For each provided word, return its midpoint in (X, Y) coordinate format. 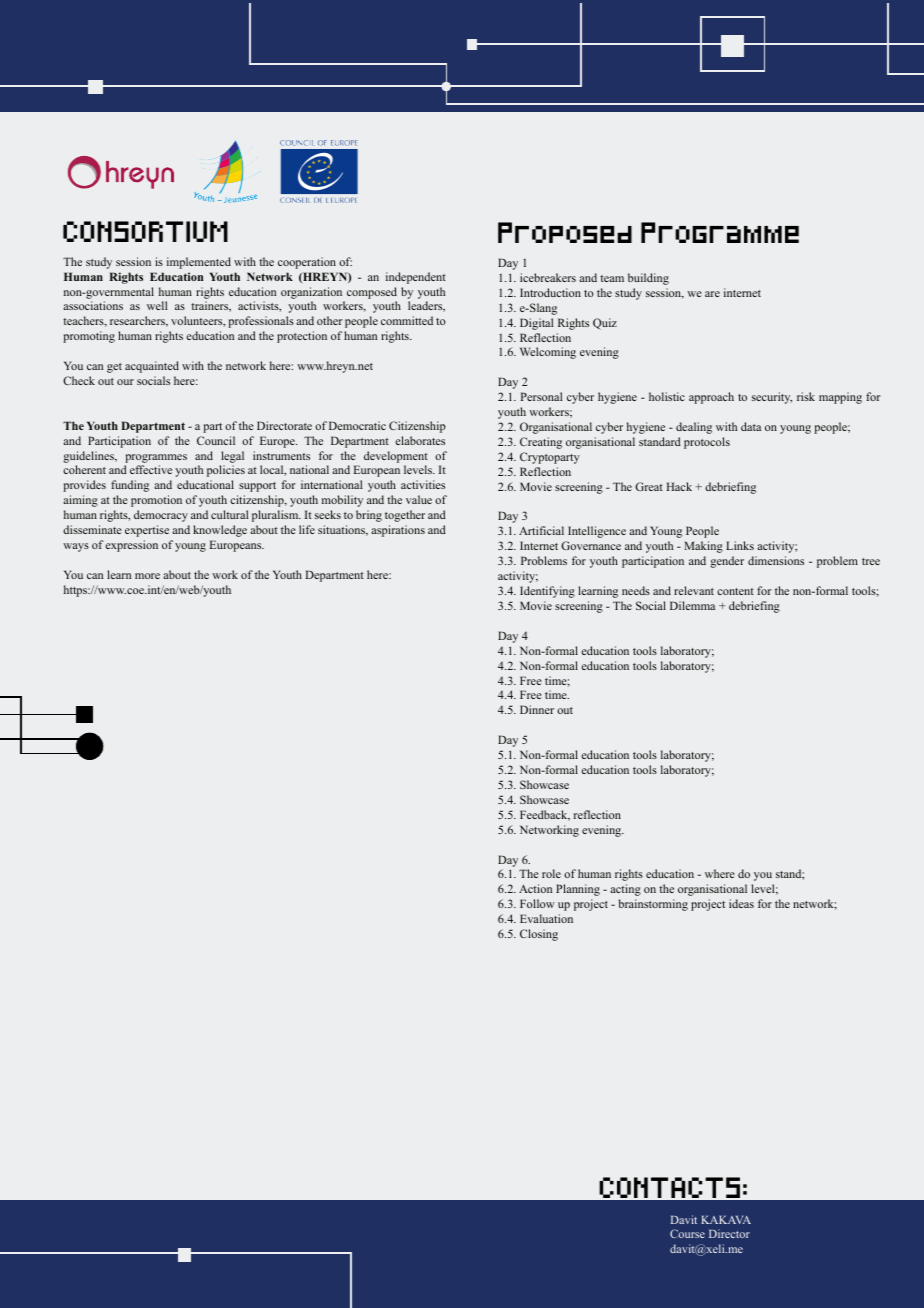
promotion (156, 501)
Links (740, 545)
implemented (199, 263)
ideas (741, 903)
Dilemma (692, 605)
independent (416, 278)
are (712, 294)
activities (423, 484)
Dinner (537, 709)
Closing (539, 935)
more (147, 576)
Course (687, 1233)
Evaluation (546, 918)
